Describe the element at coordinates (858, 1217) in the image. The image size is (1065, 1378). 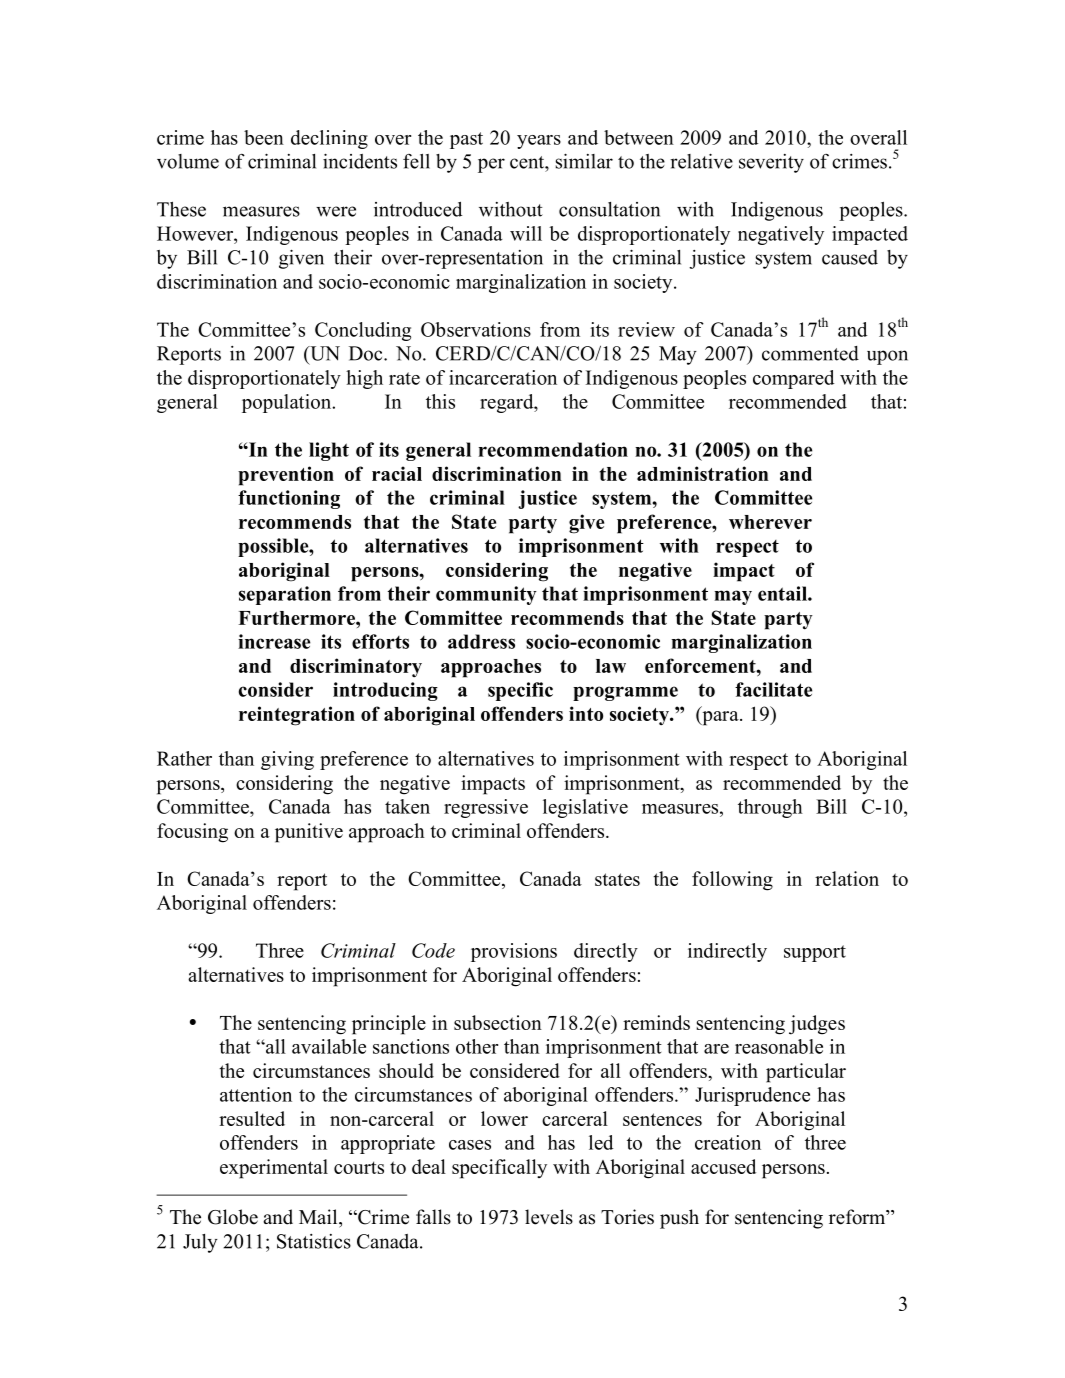
I see `reform` at that location.
